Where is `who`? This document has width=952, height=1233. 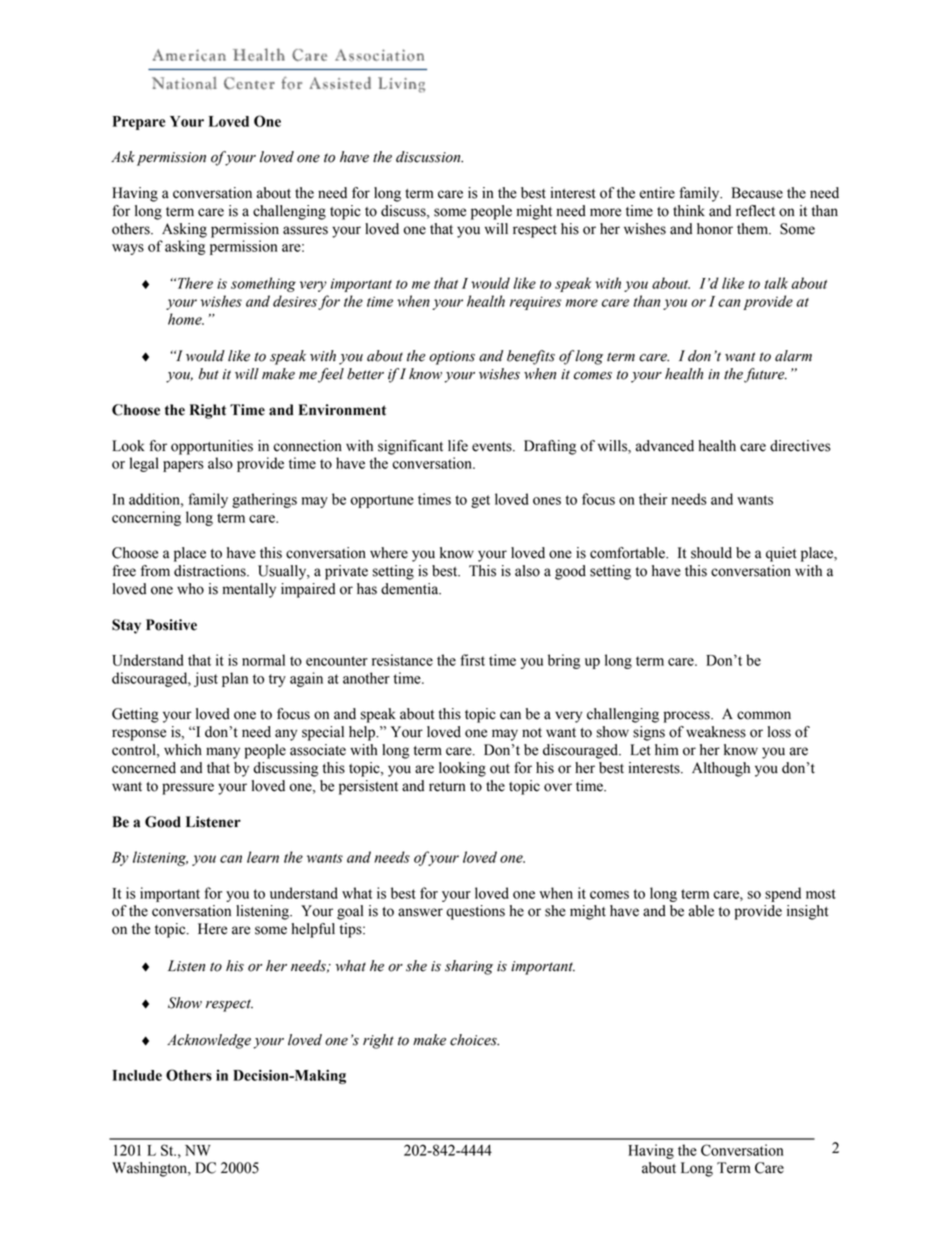 who is located at coordinates (190, 589).
